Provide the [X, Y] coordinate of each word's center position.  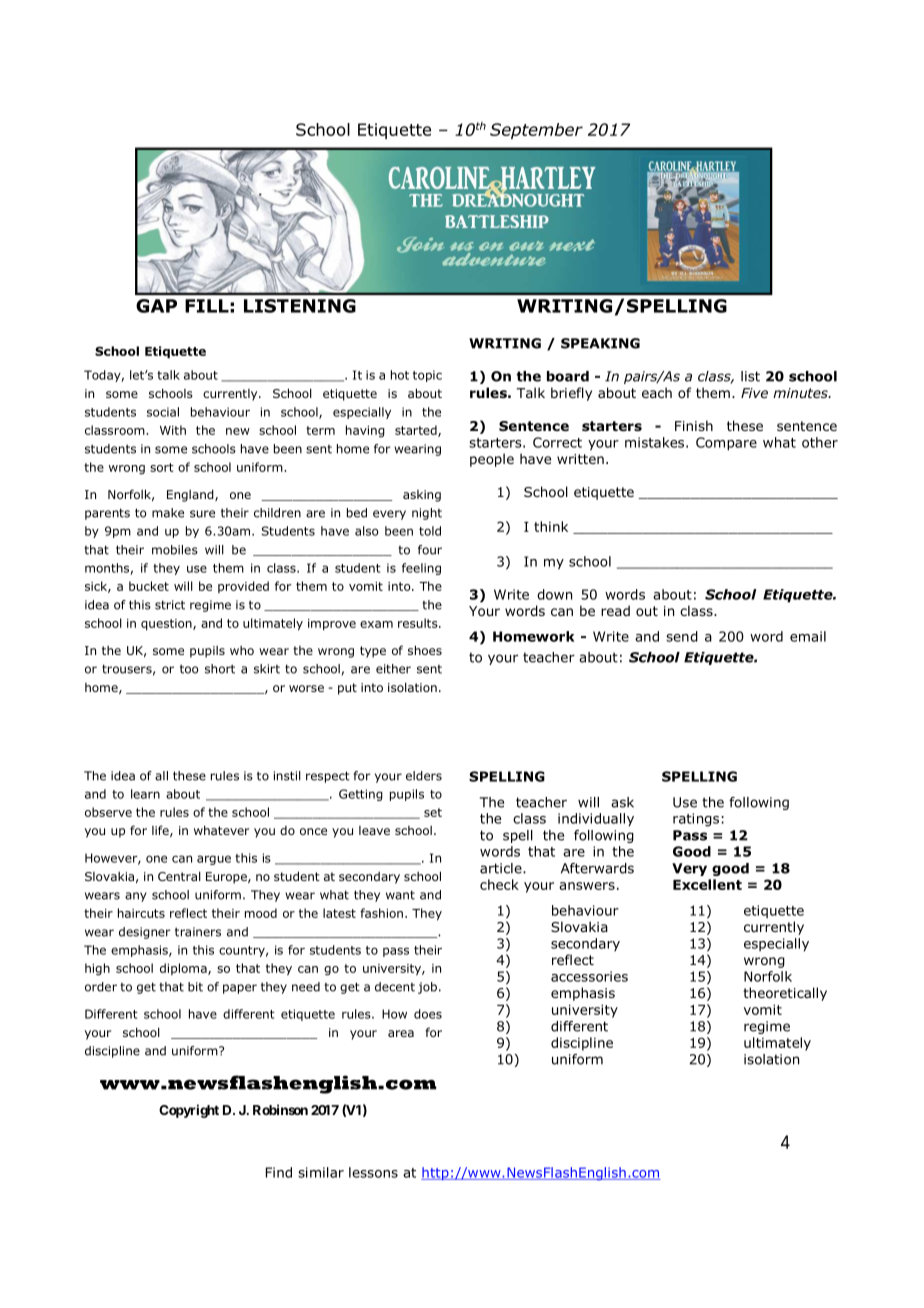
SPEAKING [600, 343]
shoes [425, 650]
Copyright [189, 1111]
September [536, 131]
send [682, 636]
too [189, 669]
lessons [373, 1172]
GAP [156, 306]
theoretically [785, 994]
